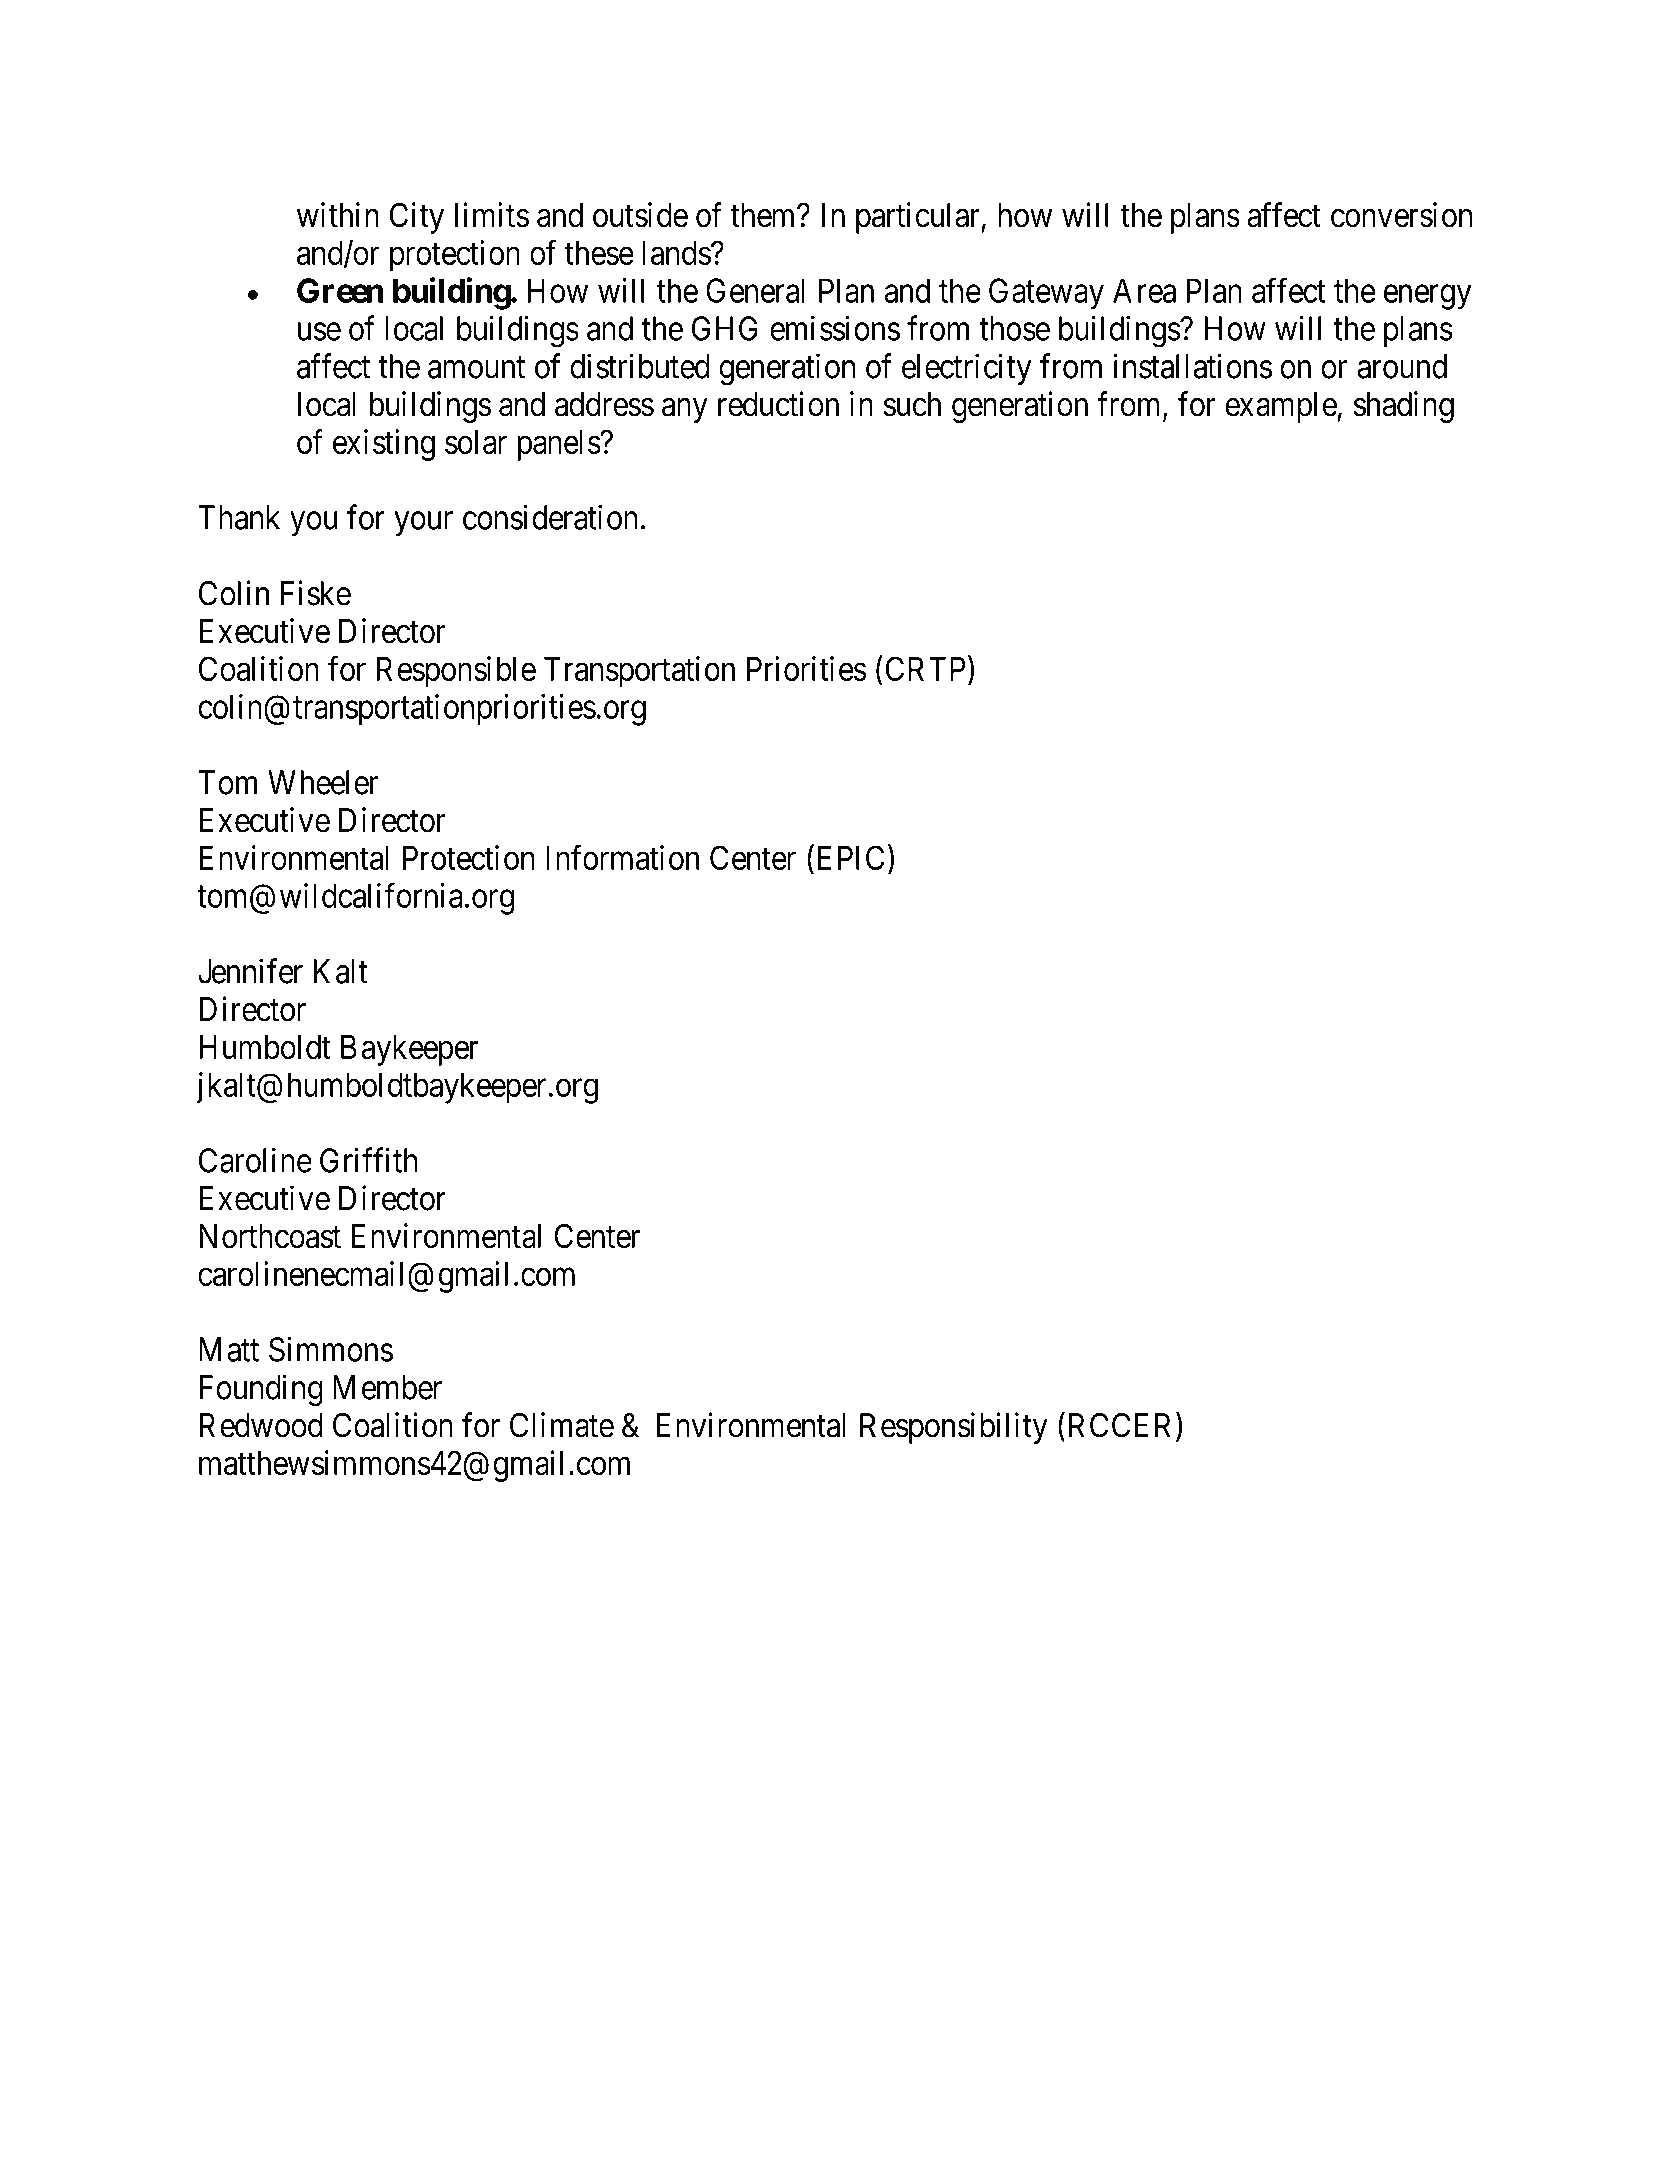 The height and width of the page is (2170, 1676). Describe the element at coordinates (622, 857) in the page. I see `Information` at that location.
